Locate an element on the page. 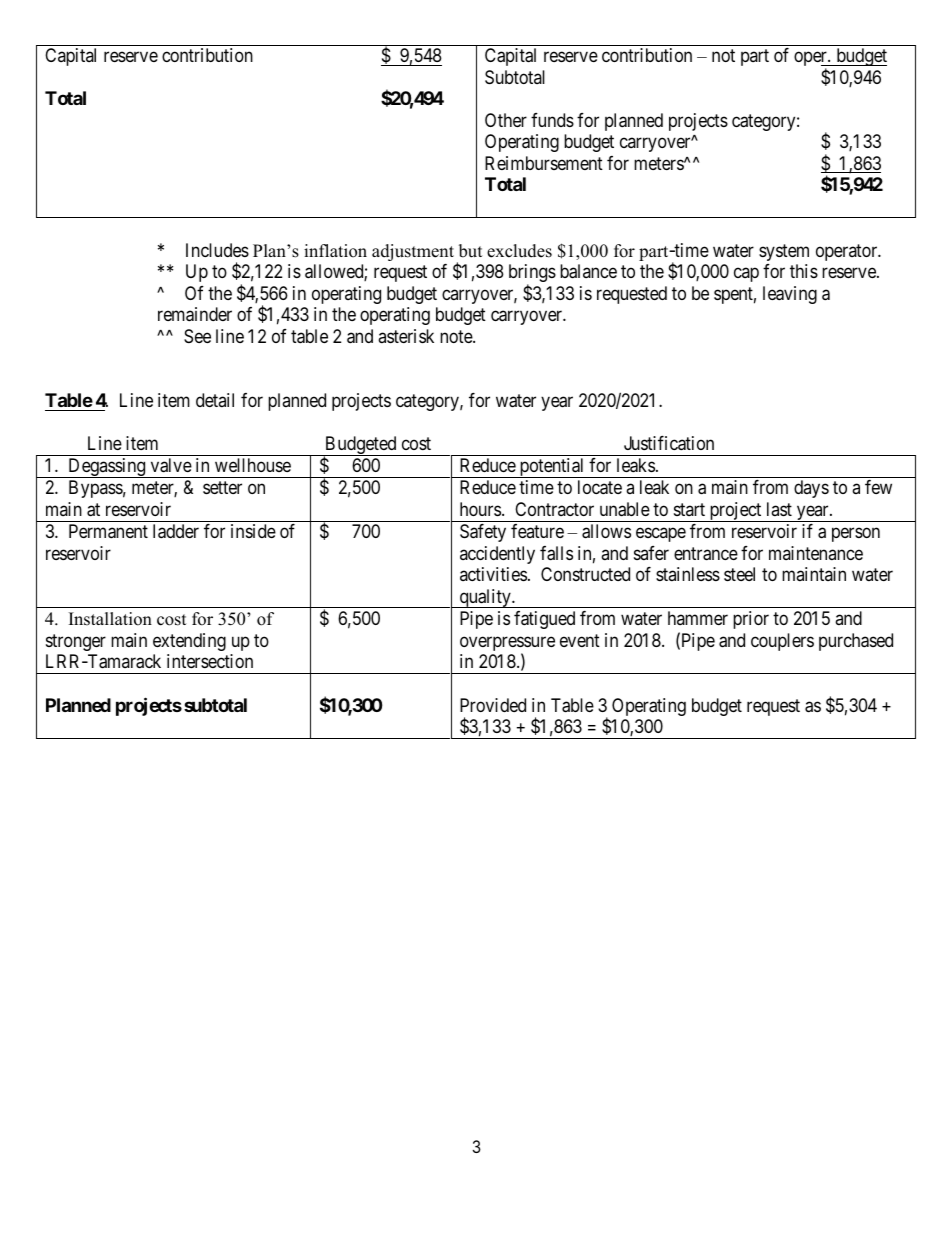  last is located at coordinates (779, 509).
